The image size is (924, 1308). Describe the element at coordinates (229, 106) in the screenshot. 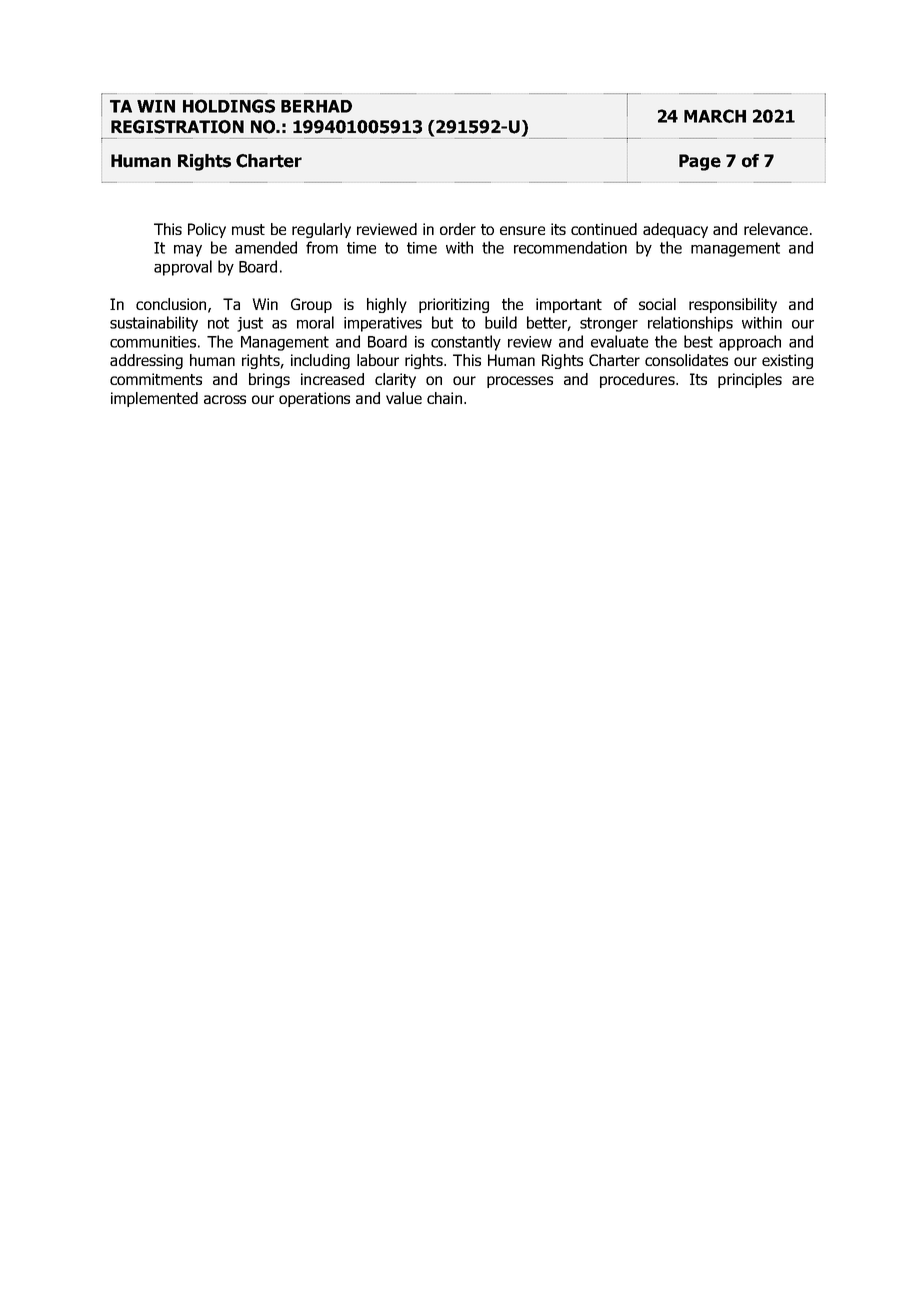

I see `HOLDINGS` at that location.
